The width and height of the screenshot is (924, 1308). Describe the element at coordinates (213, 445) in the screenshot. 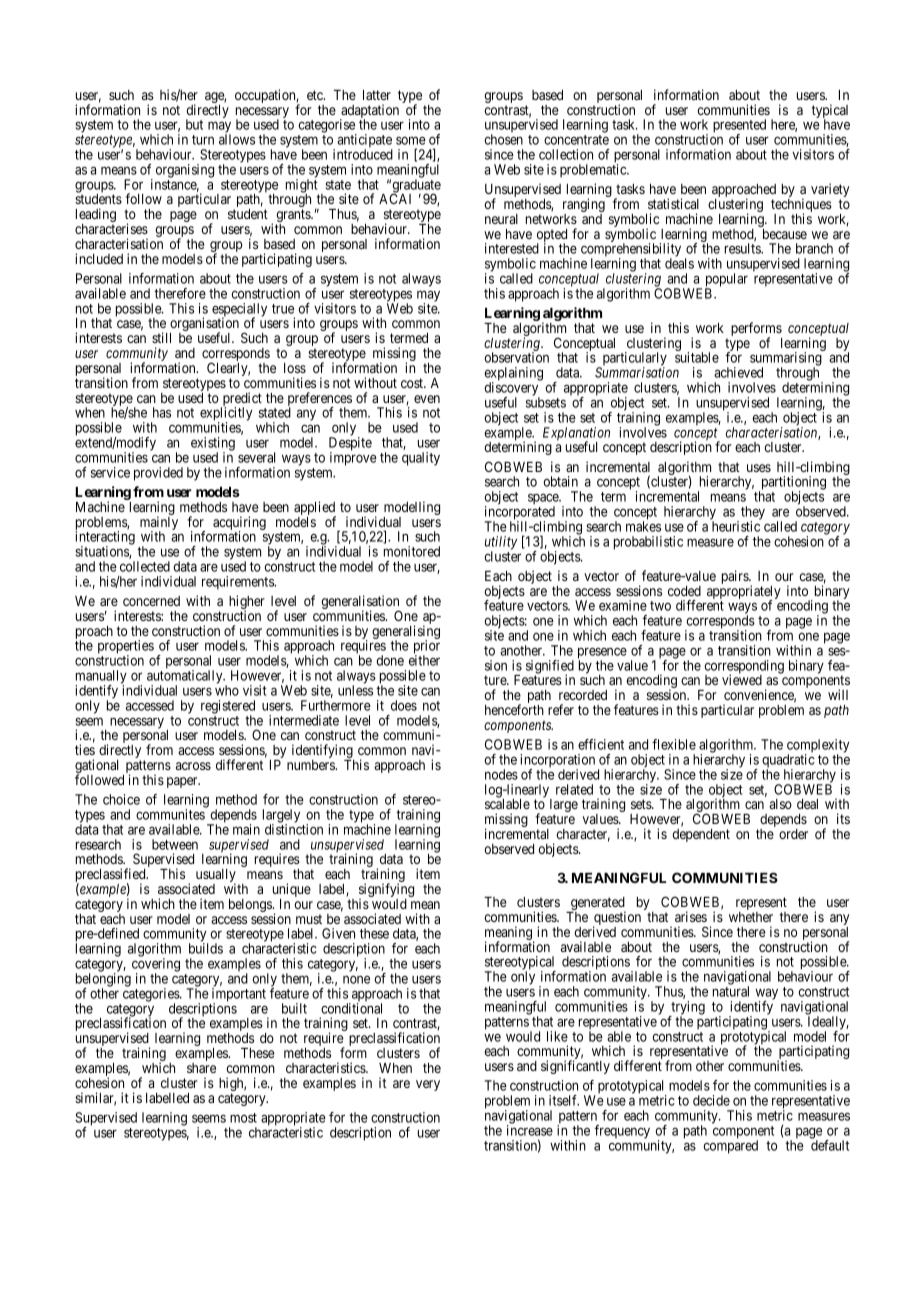

I see `existing` at that location.
